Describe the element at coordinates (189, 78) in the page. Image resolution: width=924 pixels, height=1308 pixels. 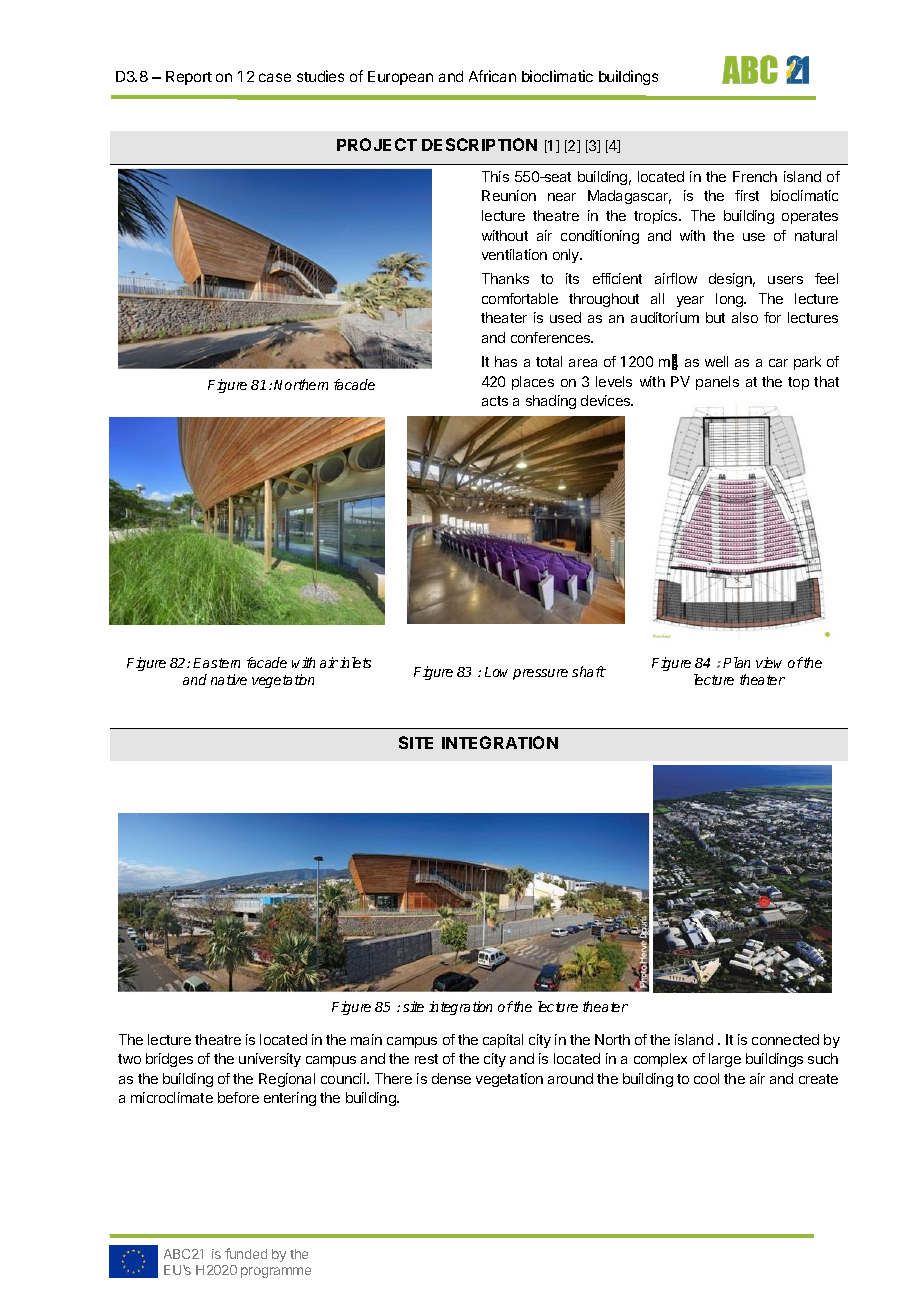
I see `Report` at that location.
